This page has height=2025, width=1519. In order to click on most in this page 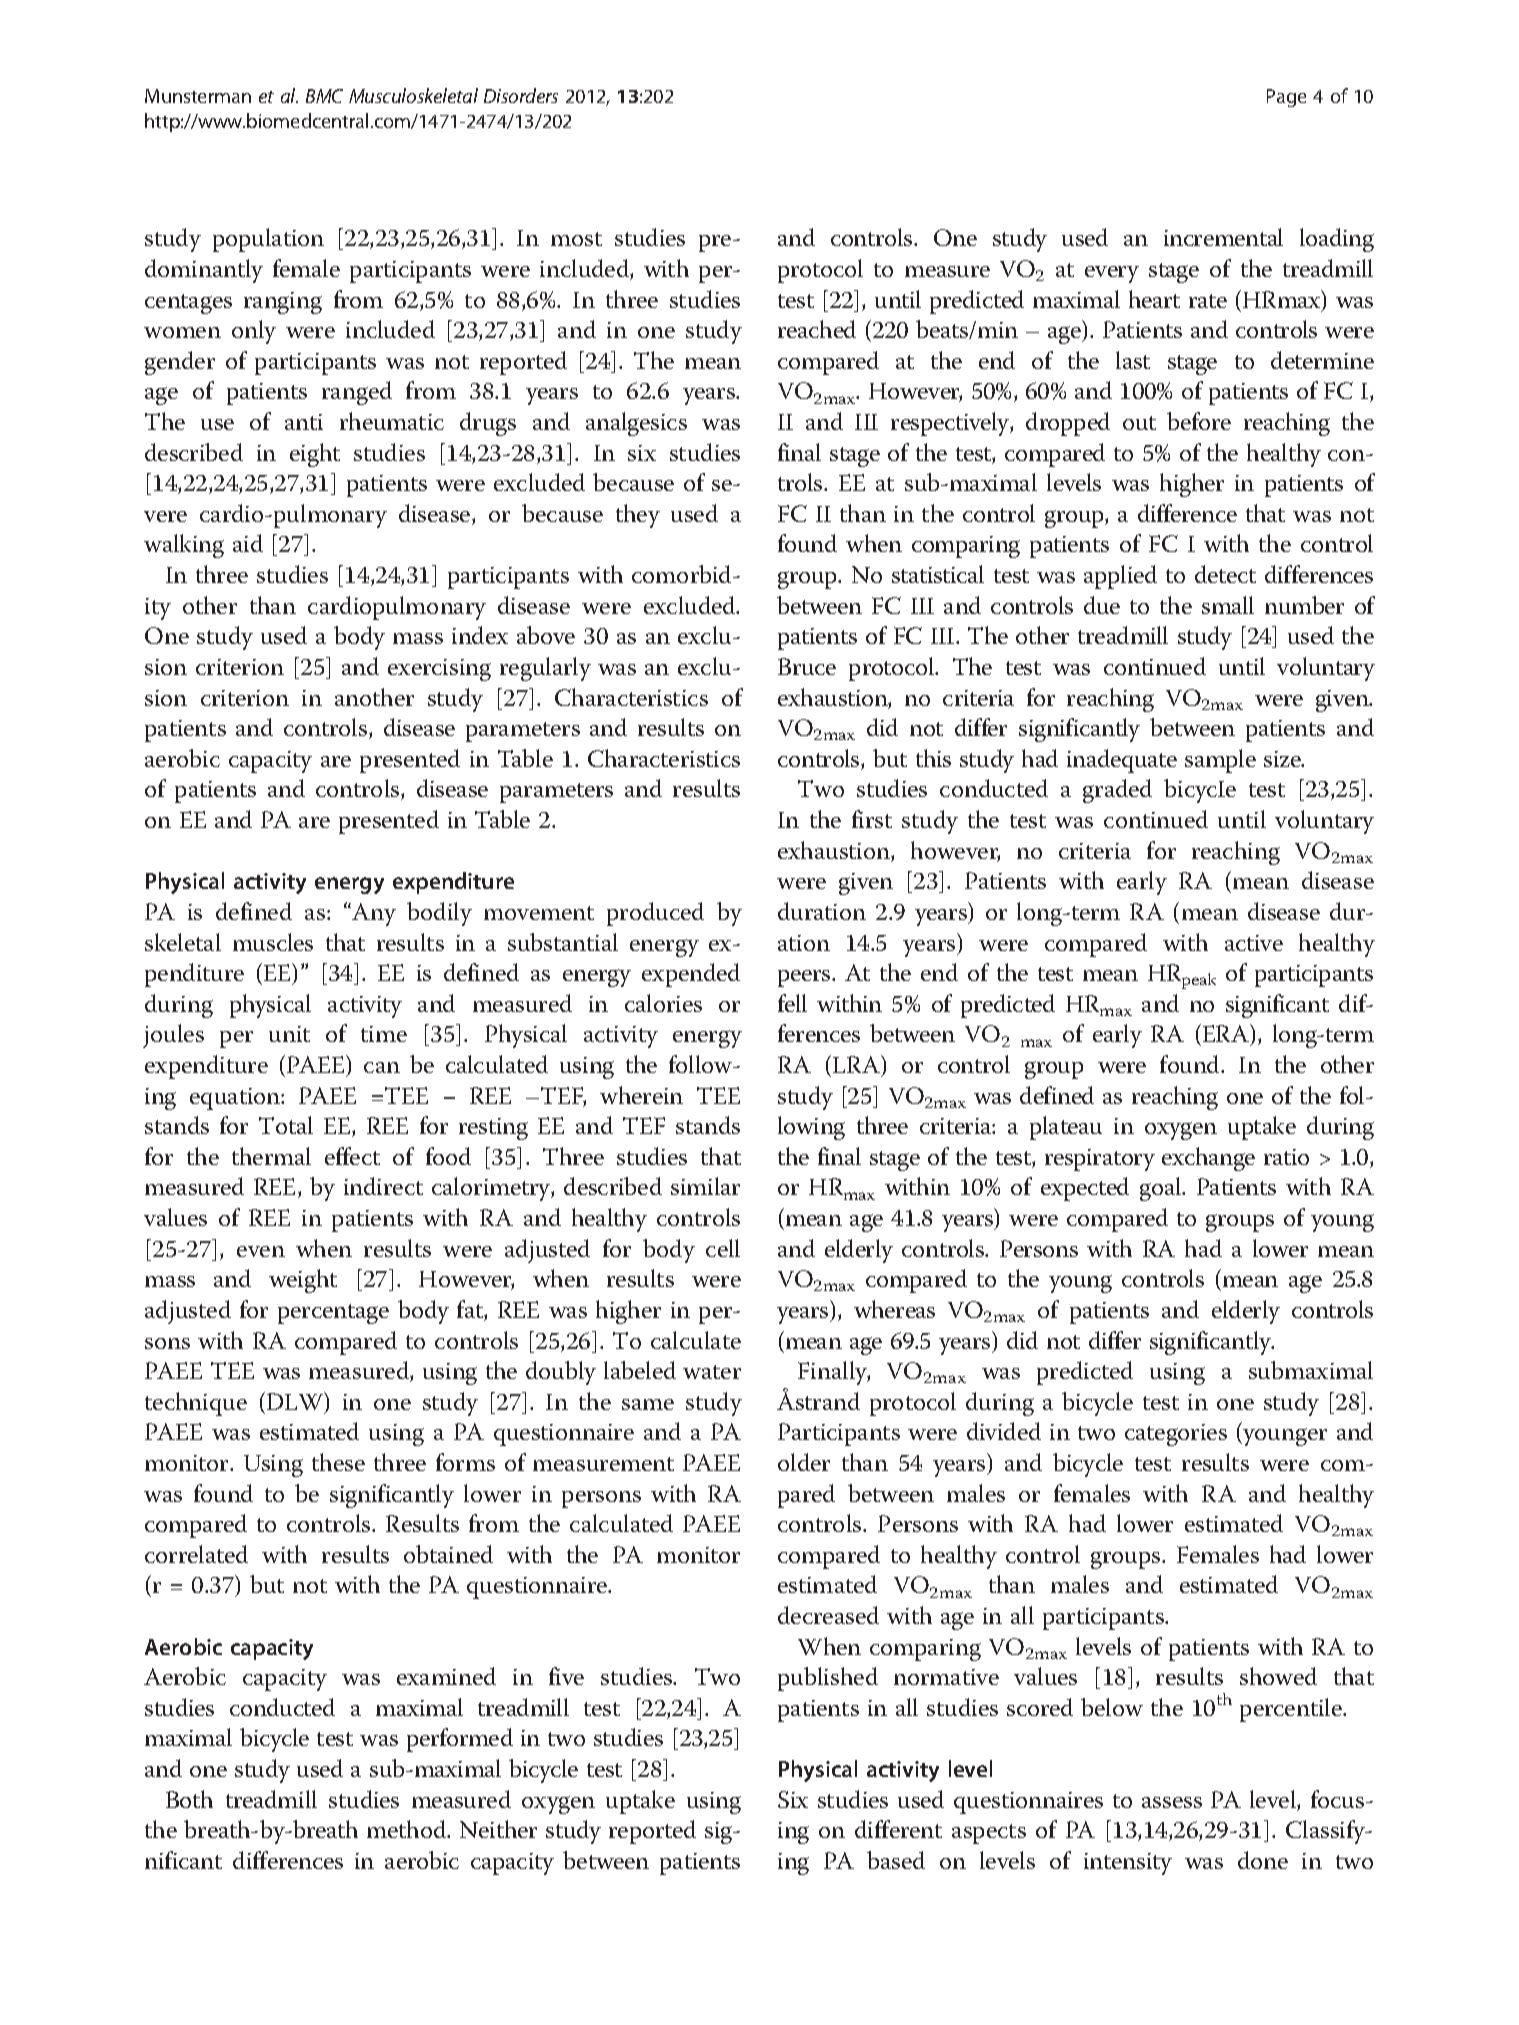, I will do `click(576, 239)`.
